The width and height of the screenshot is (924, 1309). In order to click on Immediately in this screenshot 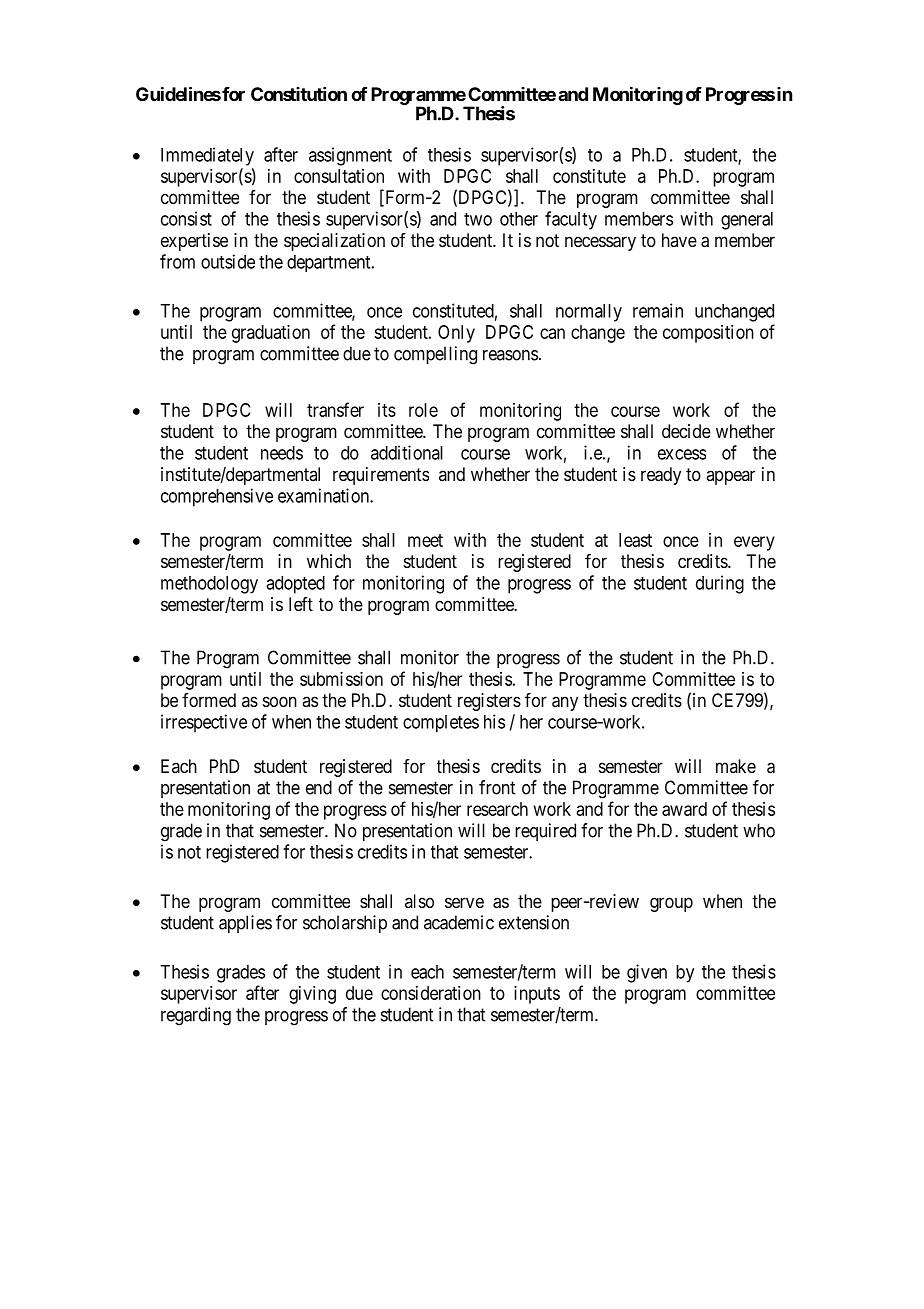, I will do `click(207, 156)`.
